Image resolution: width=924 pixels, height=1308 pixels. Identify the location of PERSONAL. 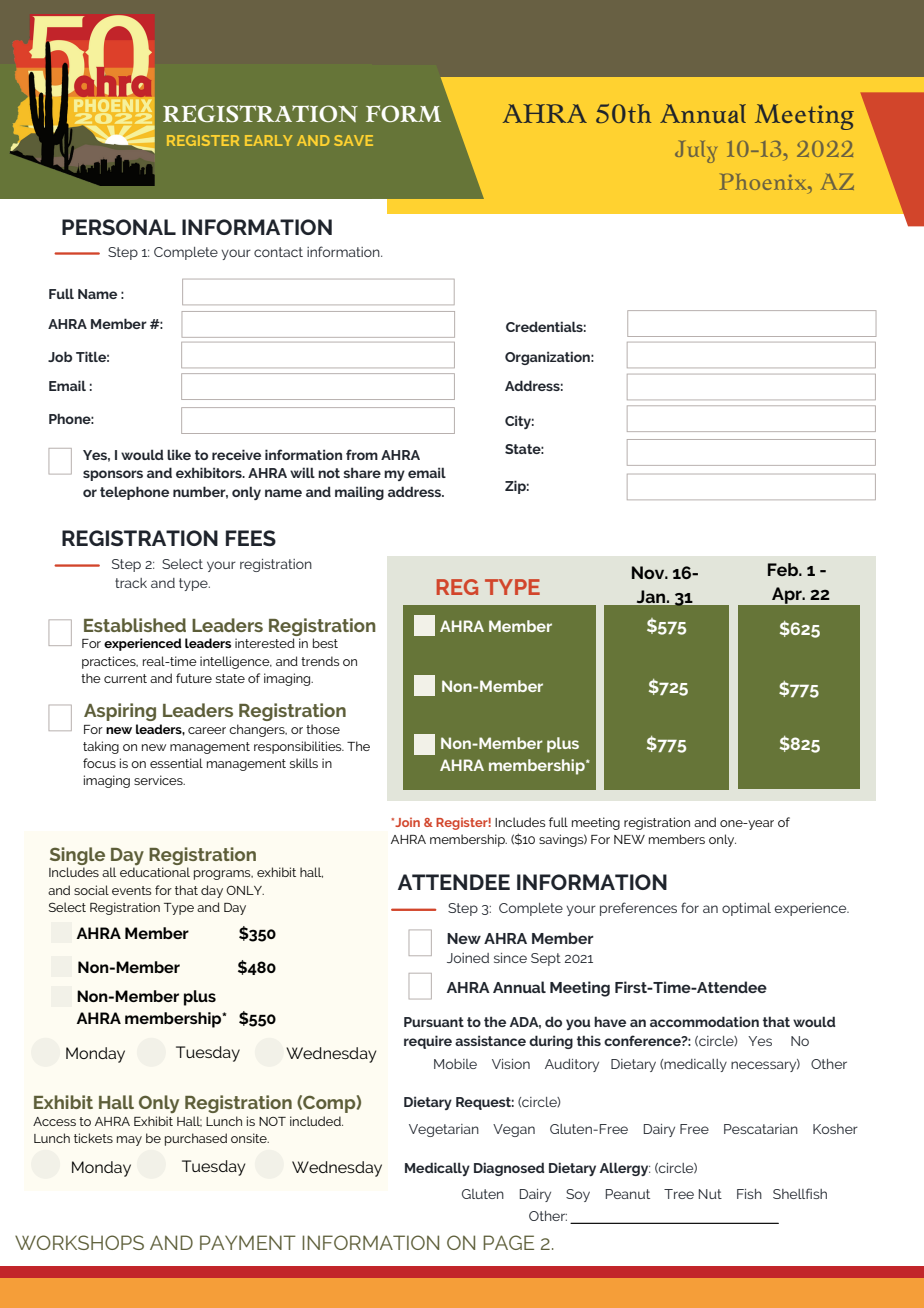
(119, 227).
